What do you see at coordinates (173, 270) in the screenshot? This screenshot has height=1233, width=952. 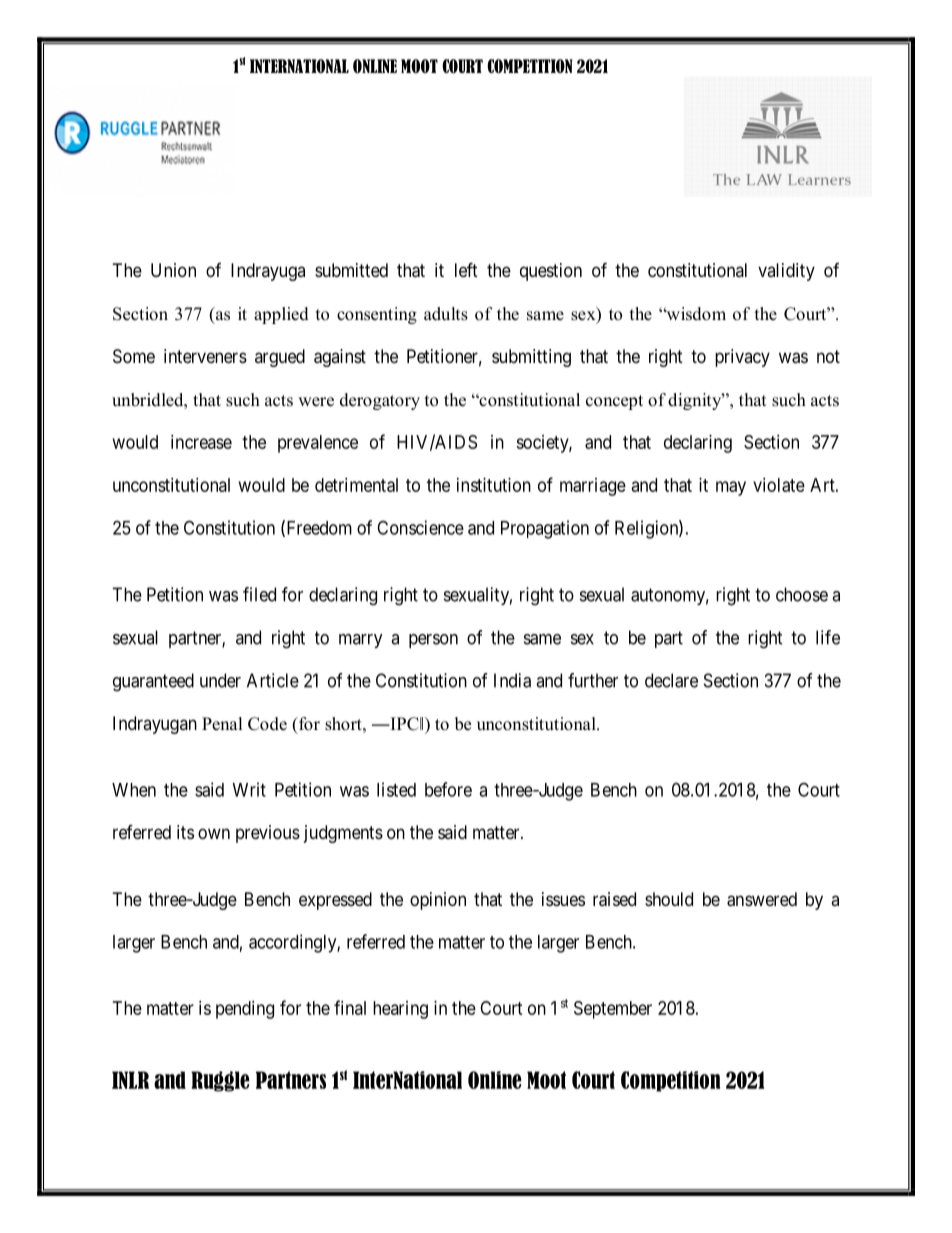 I see `Union` at bounding box center [173, 270].
